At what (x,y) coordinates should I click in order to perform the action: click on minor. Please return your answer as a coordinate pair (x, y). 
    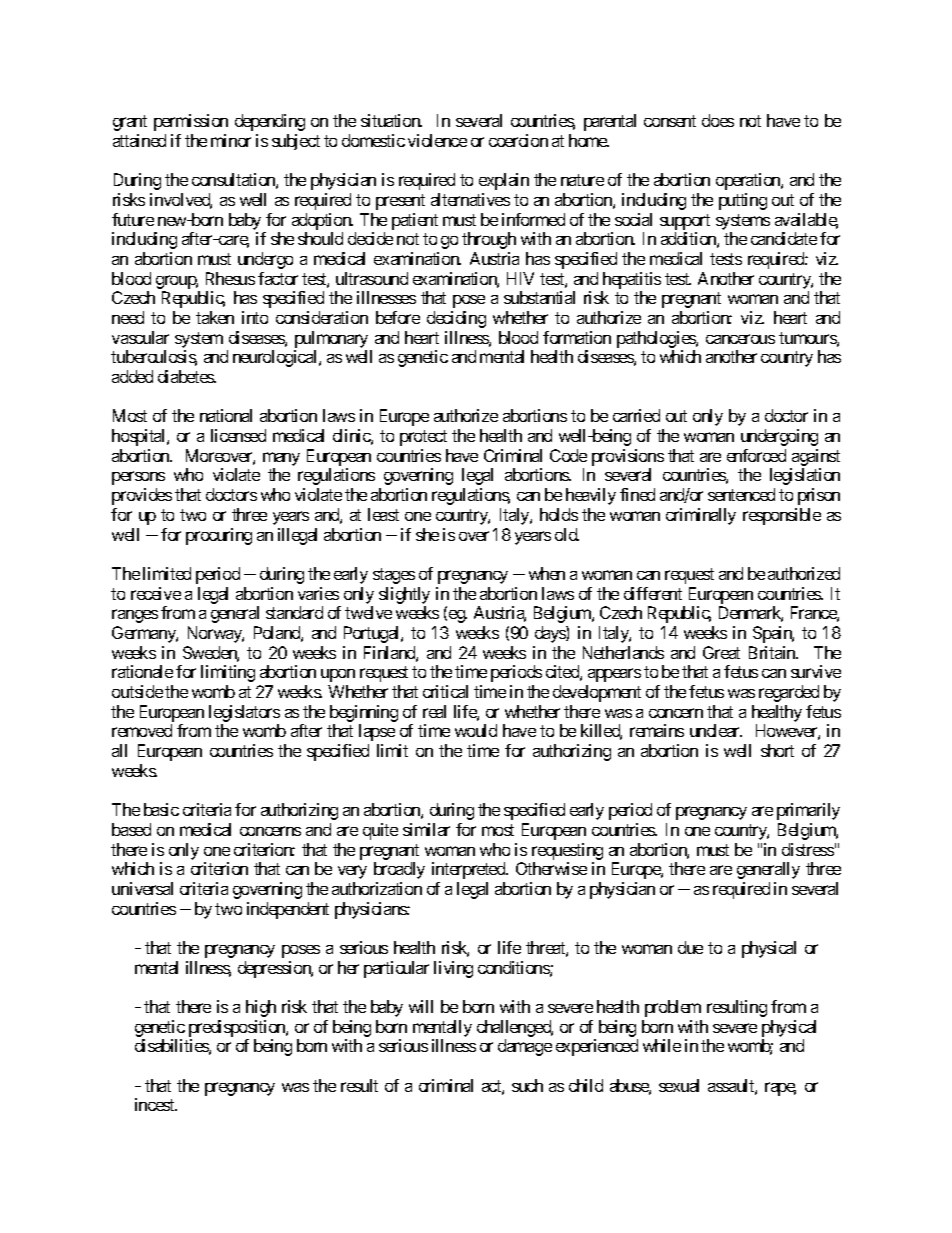
    Looking at the image, I should click on (231, 140).
